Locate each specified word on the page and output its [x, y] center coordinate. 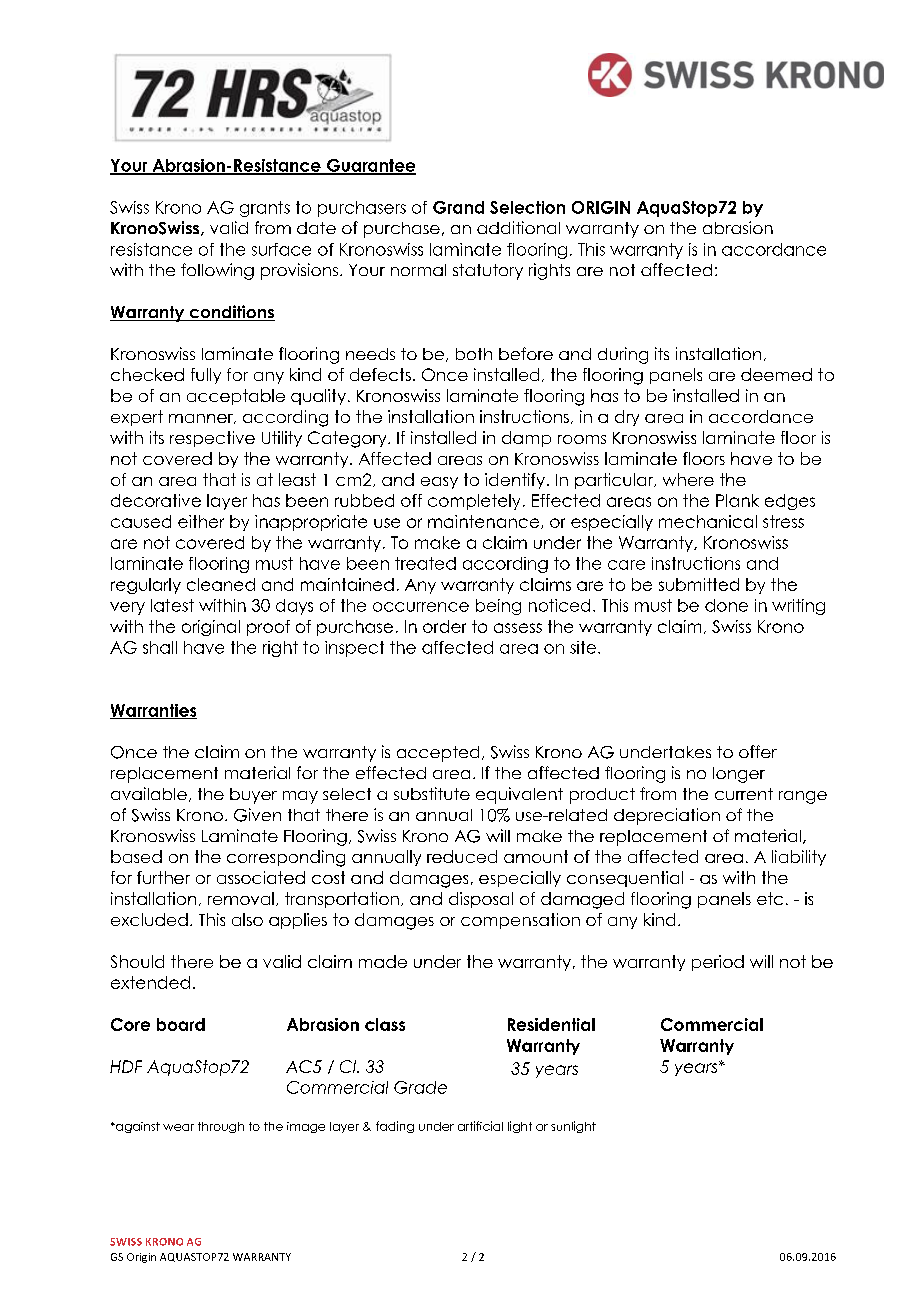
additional [518, 227]
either [201, 521]
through [221, 1127]
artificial [480, 1126]
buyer [253, 796]
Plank [737, 500]
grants [265, 209]
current [744, 794]
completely [474, 502]
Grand [458, 207]
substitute [432, 793]
